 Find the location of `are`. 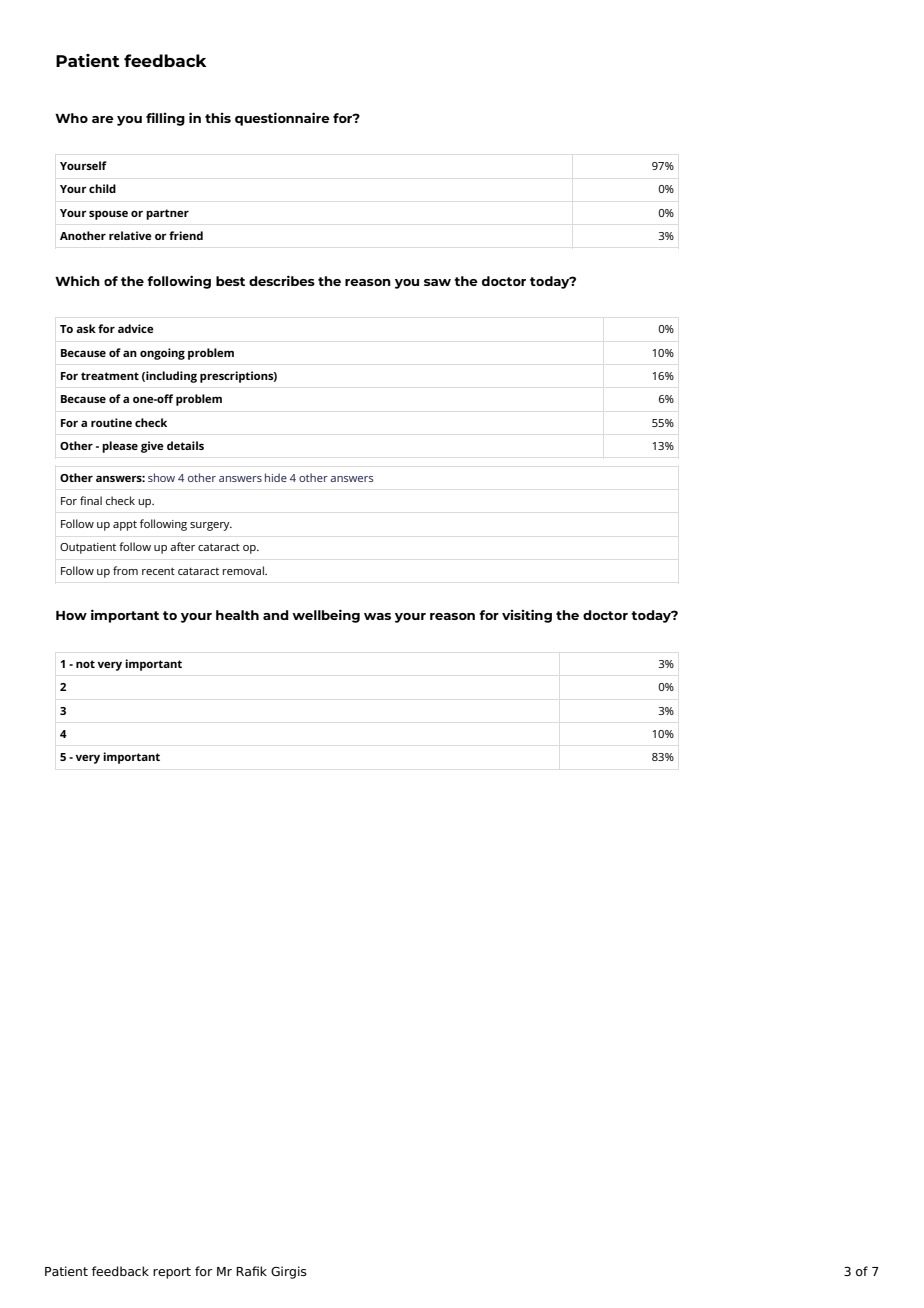

are is located at coordinates (103, 119).
